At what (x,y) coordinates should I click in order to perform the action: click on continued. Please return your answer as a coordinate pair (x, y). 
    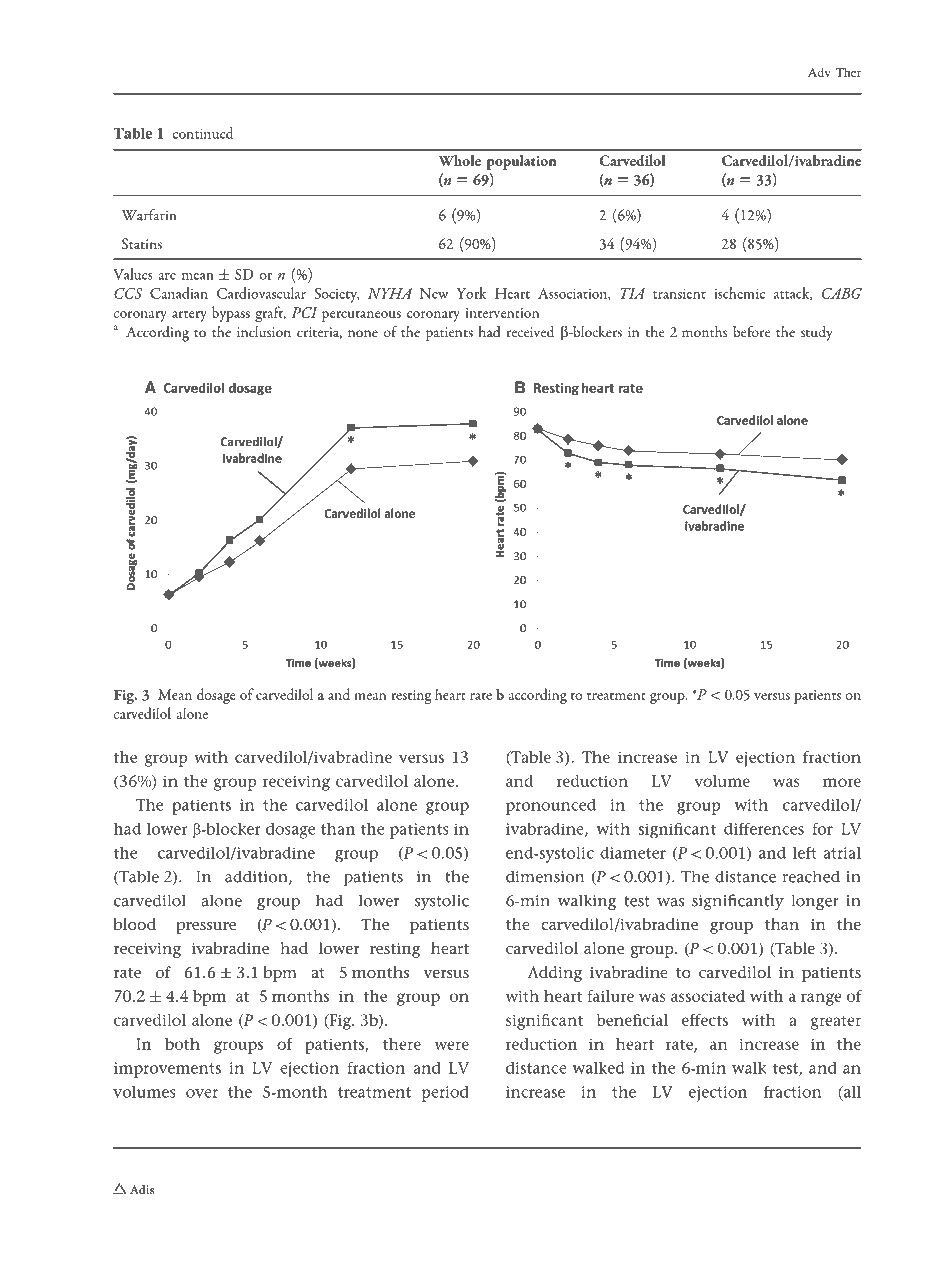
    Looking at the image, I should click on (203, 133).
